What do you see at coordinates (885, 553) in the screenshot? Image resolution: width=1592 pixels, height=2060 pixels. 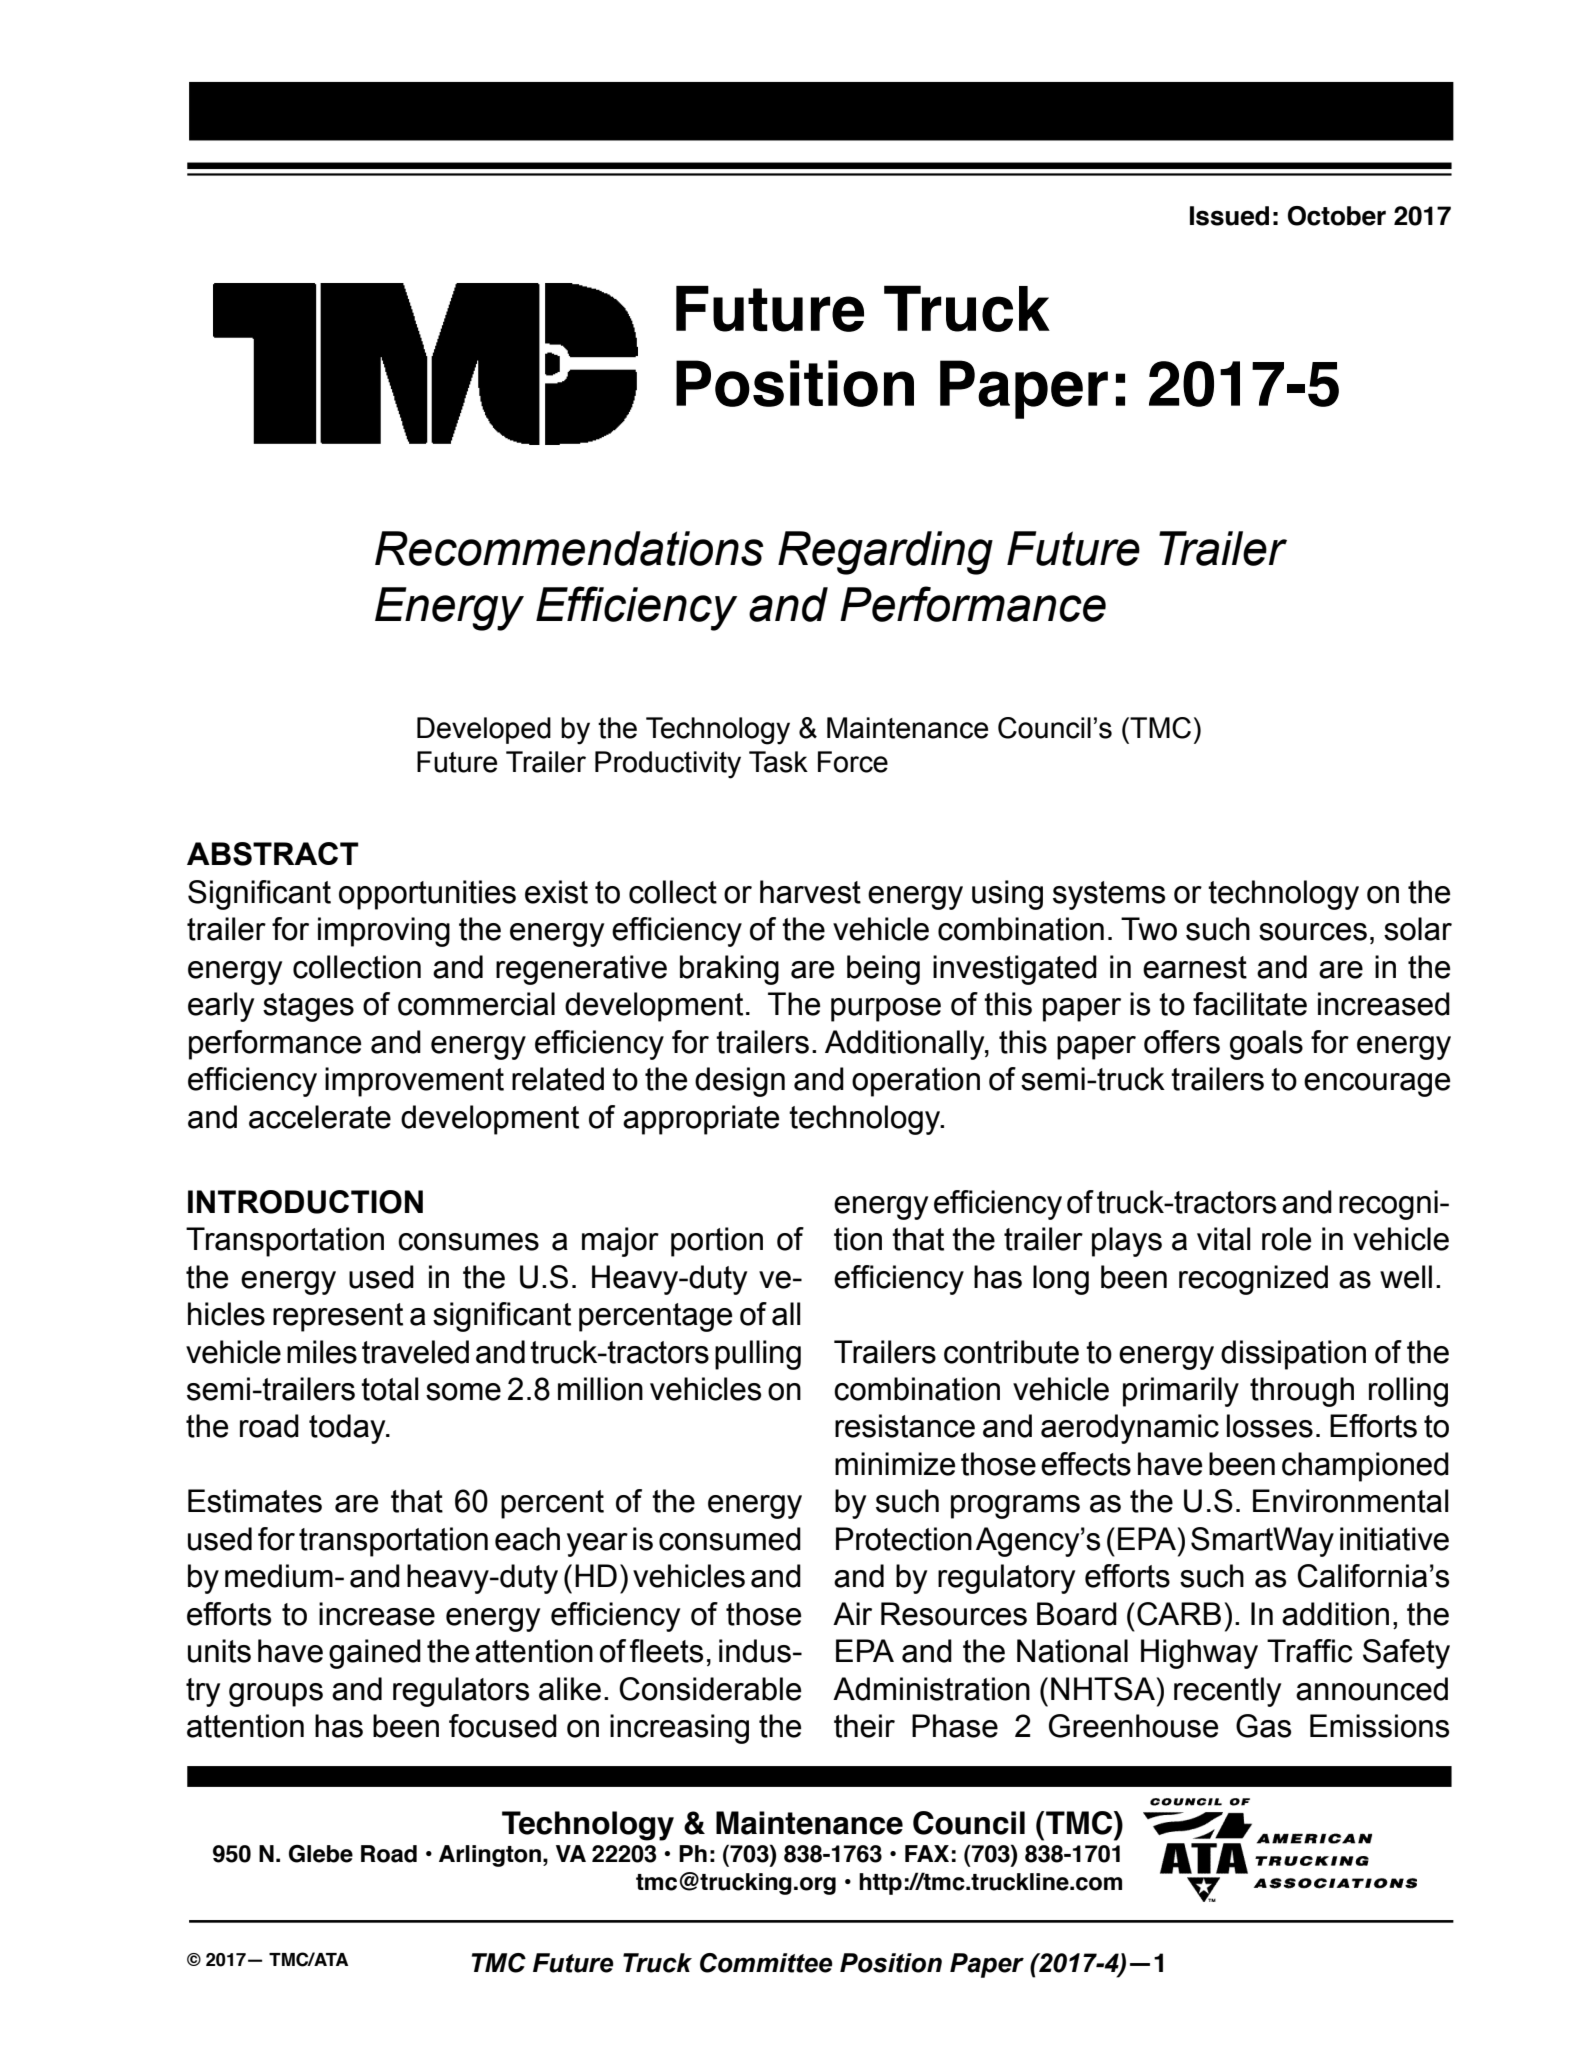 I see `Regarding` at bounding box center [885, 553].
